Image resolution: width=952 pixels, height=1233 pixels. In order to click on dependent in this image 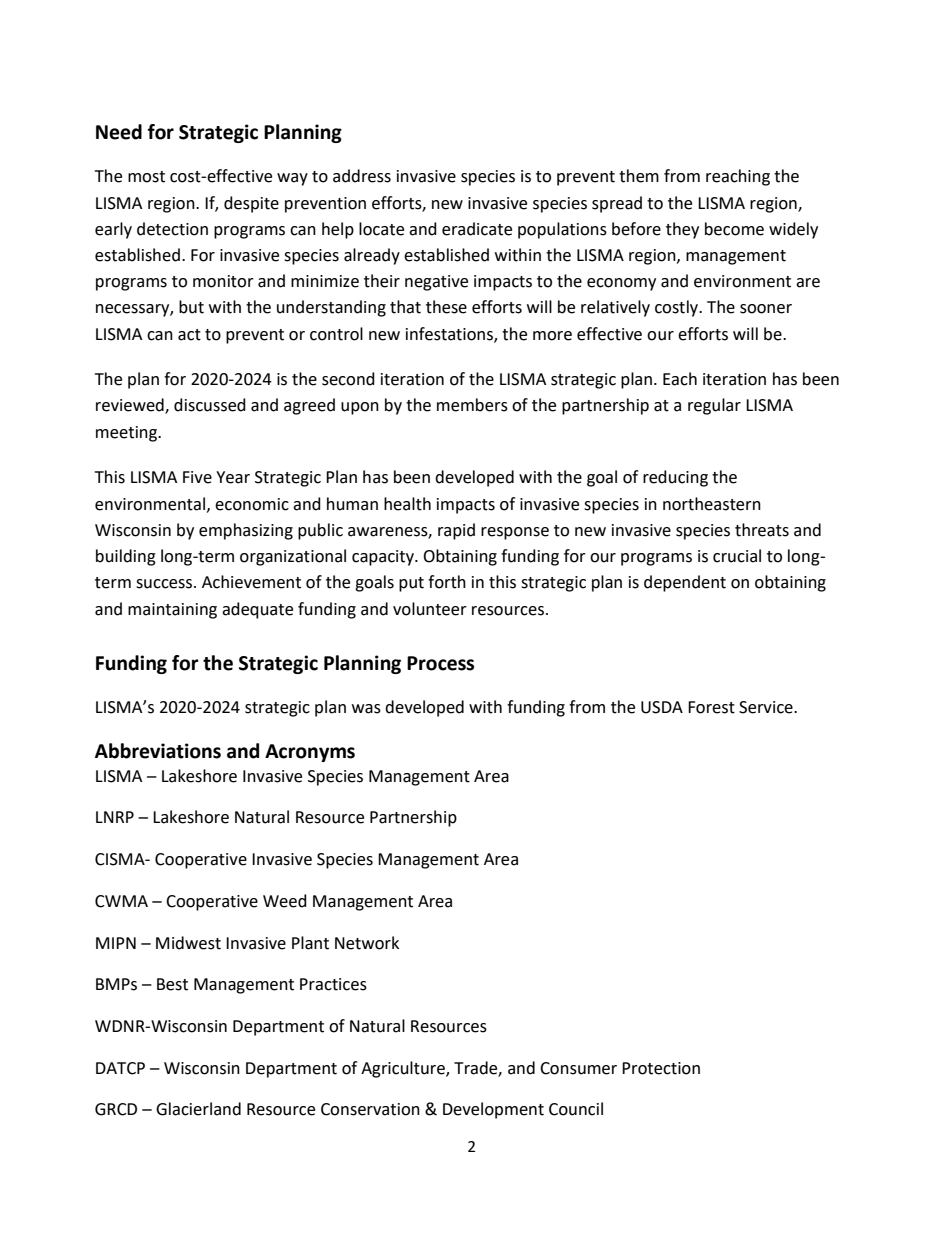, I will do `click(685, 583)`.
